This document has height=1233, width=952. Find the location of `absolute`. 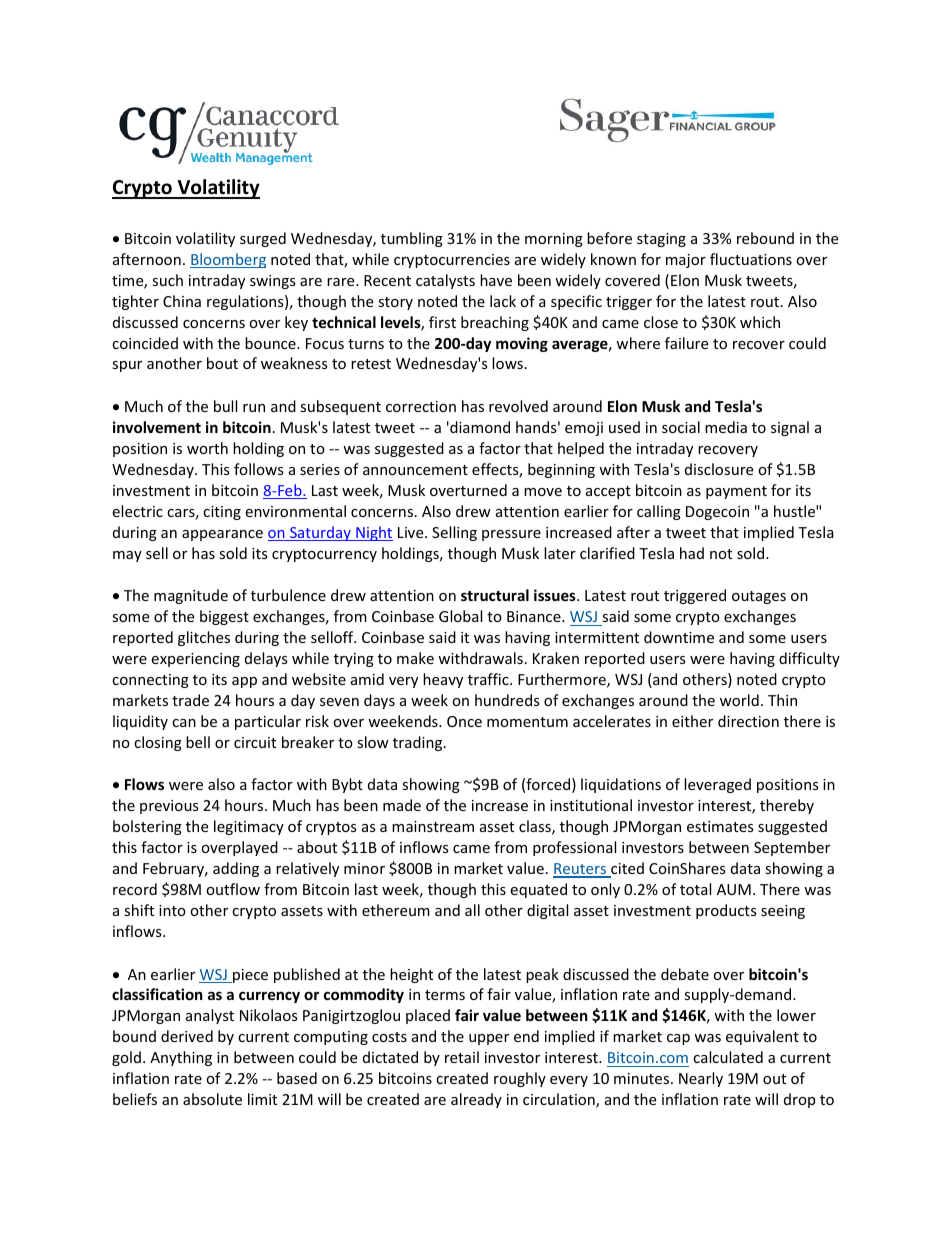

absolute is located at coordinates (212, 1099).
